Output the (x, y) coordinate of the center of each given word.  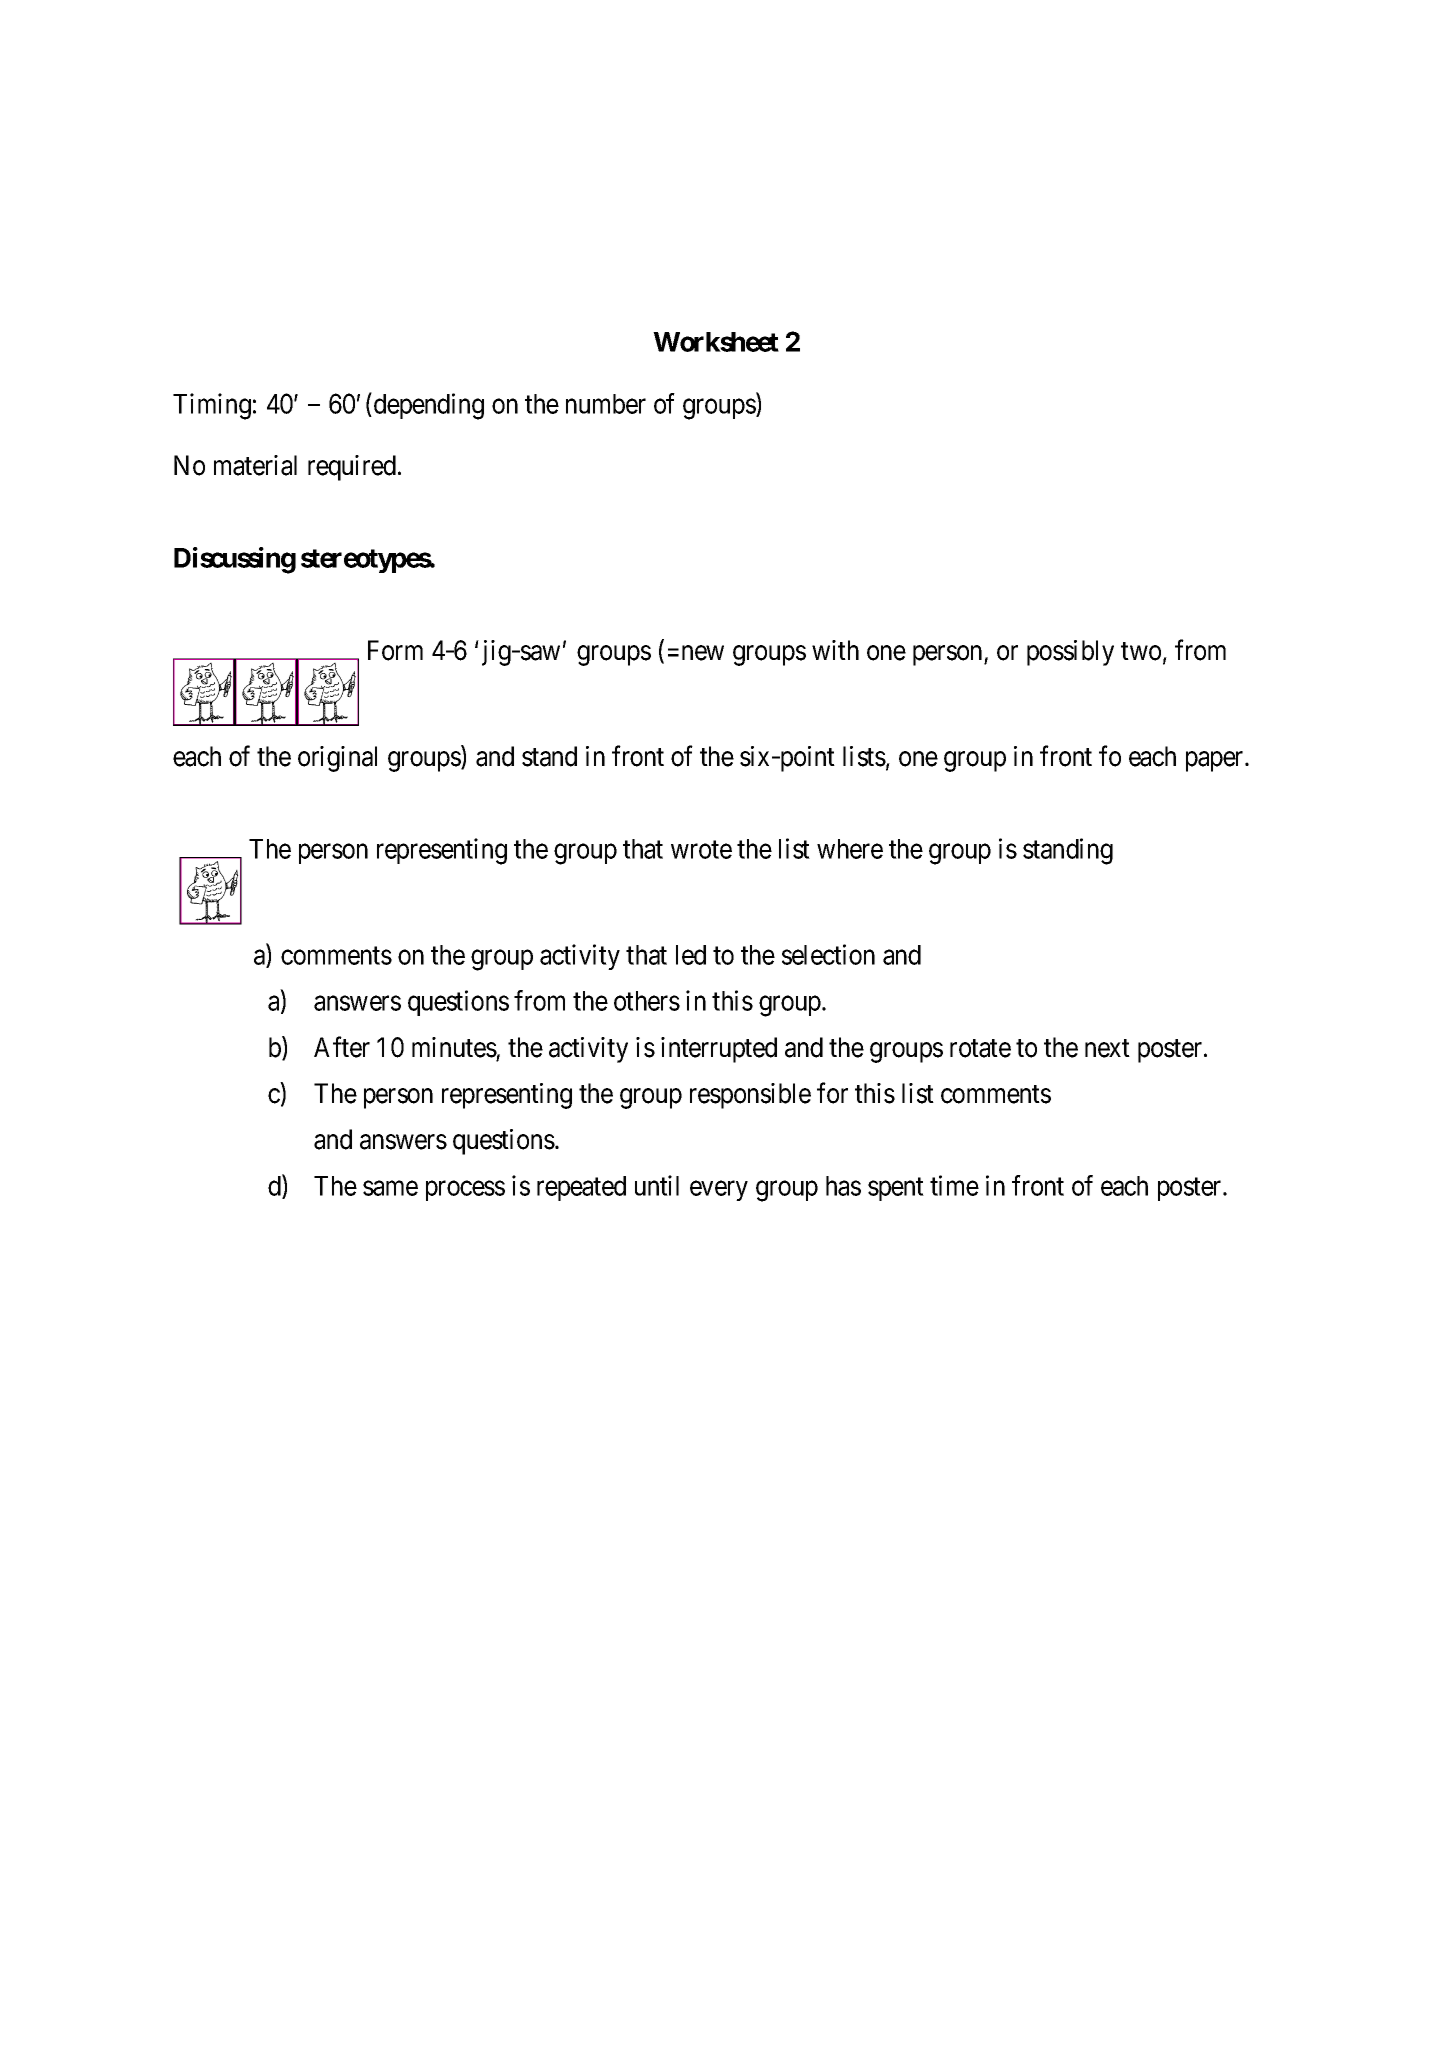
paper (1216, 761)
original (337, 759)
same (390, 1188)
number (606, 404)
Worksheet (716, 342)
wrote (701, 850)
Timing (212, 406)
